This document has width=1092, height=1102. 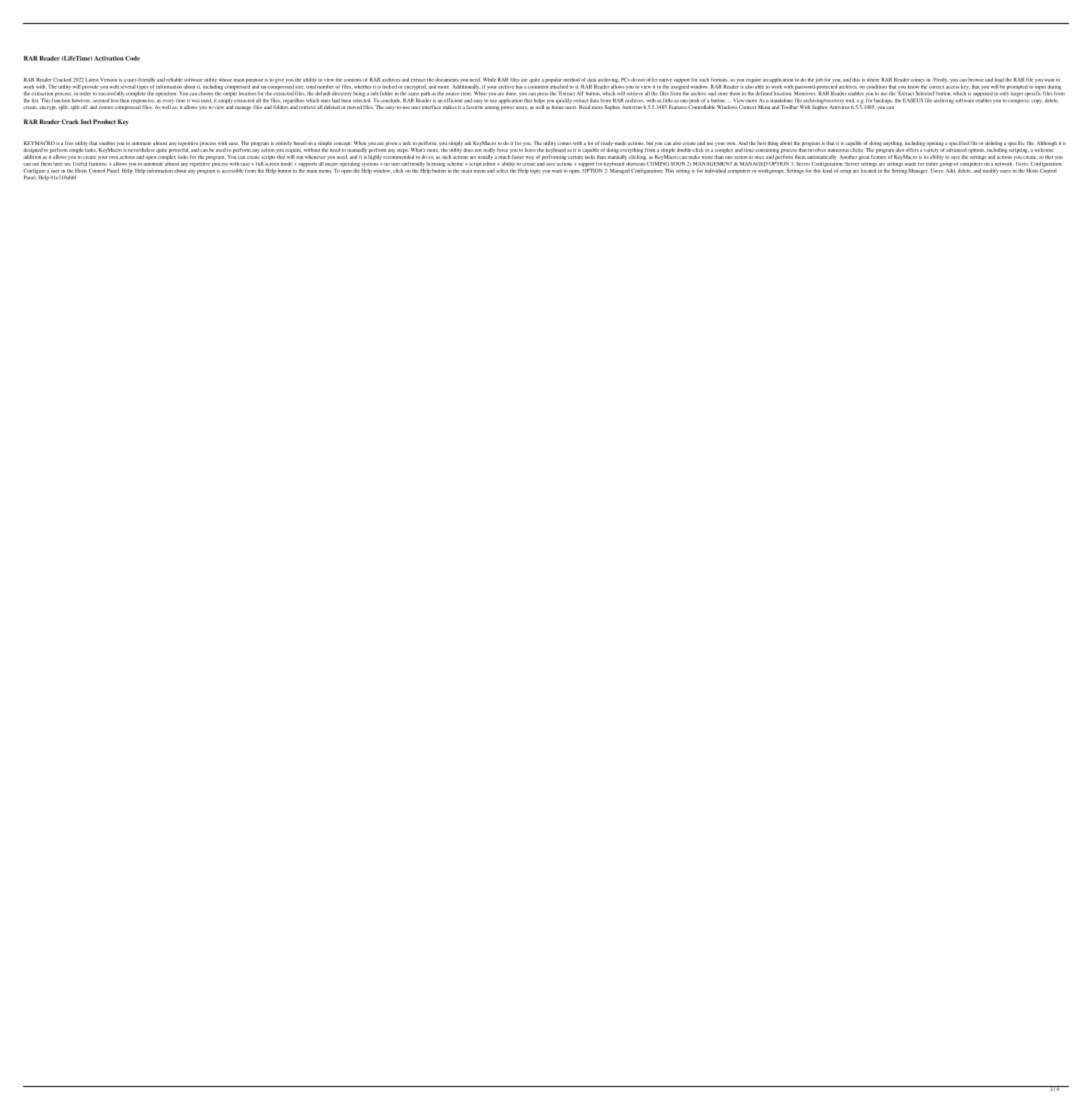 I want to click on run, so click(x=299, y=157).
